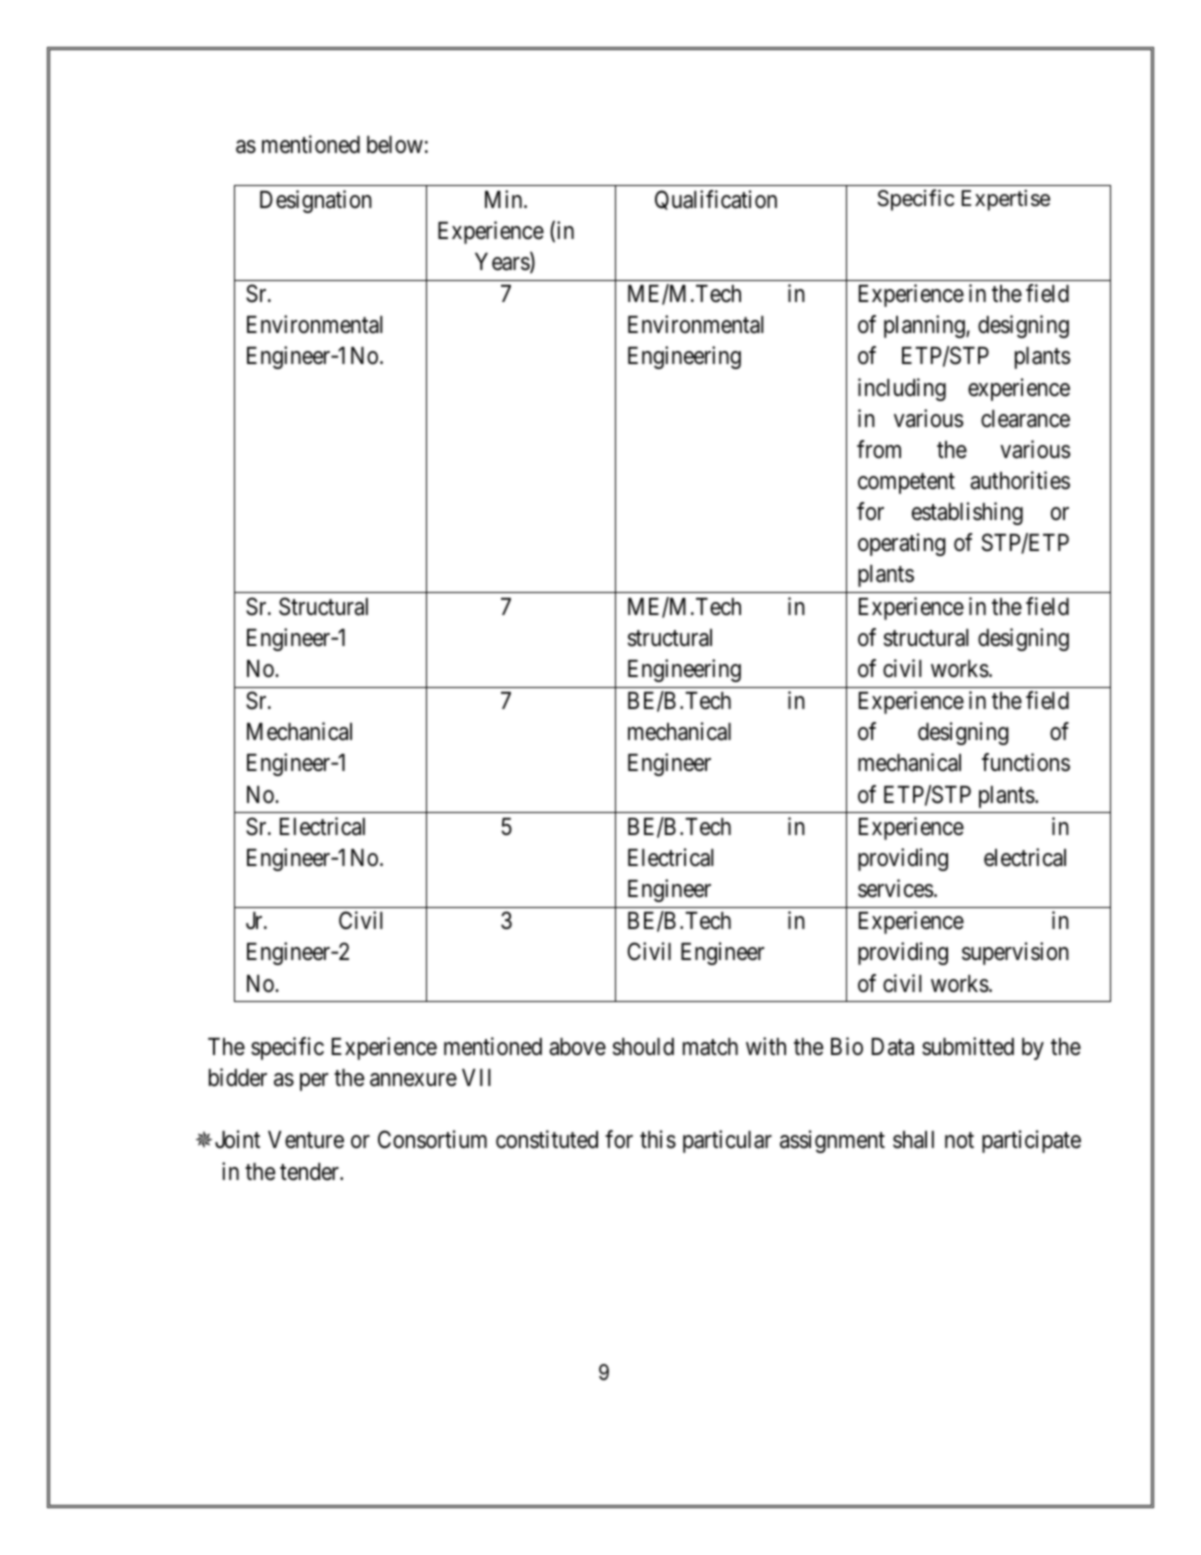 This screenshot has width=1201, height=1555. What do you see at coordinates (238, 1077) in the screenshot?
I see `bidder` at bounding box center [238, 1077].
